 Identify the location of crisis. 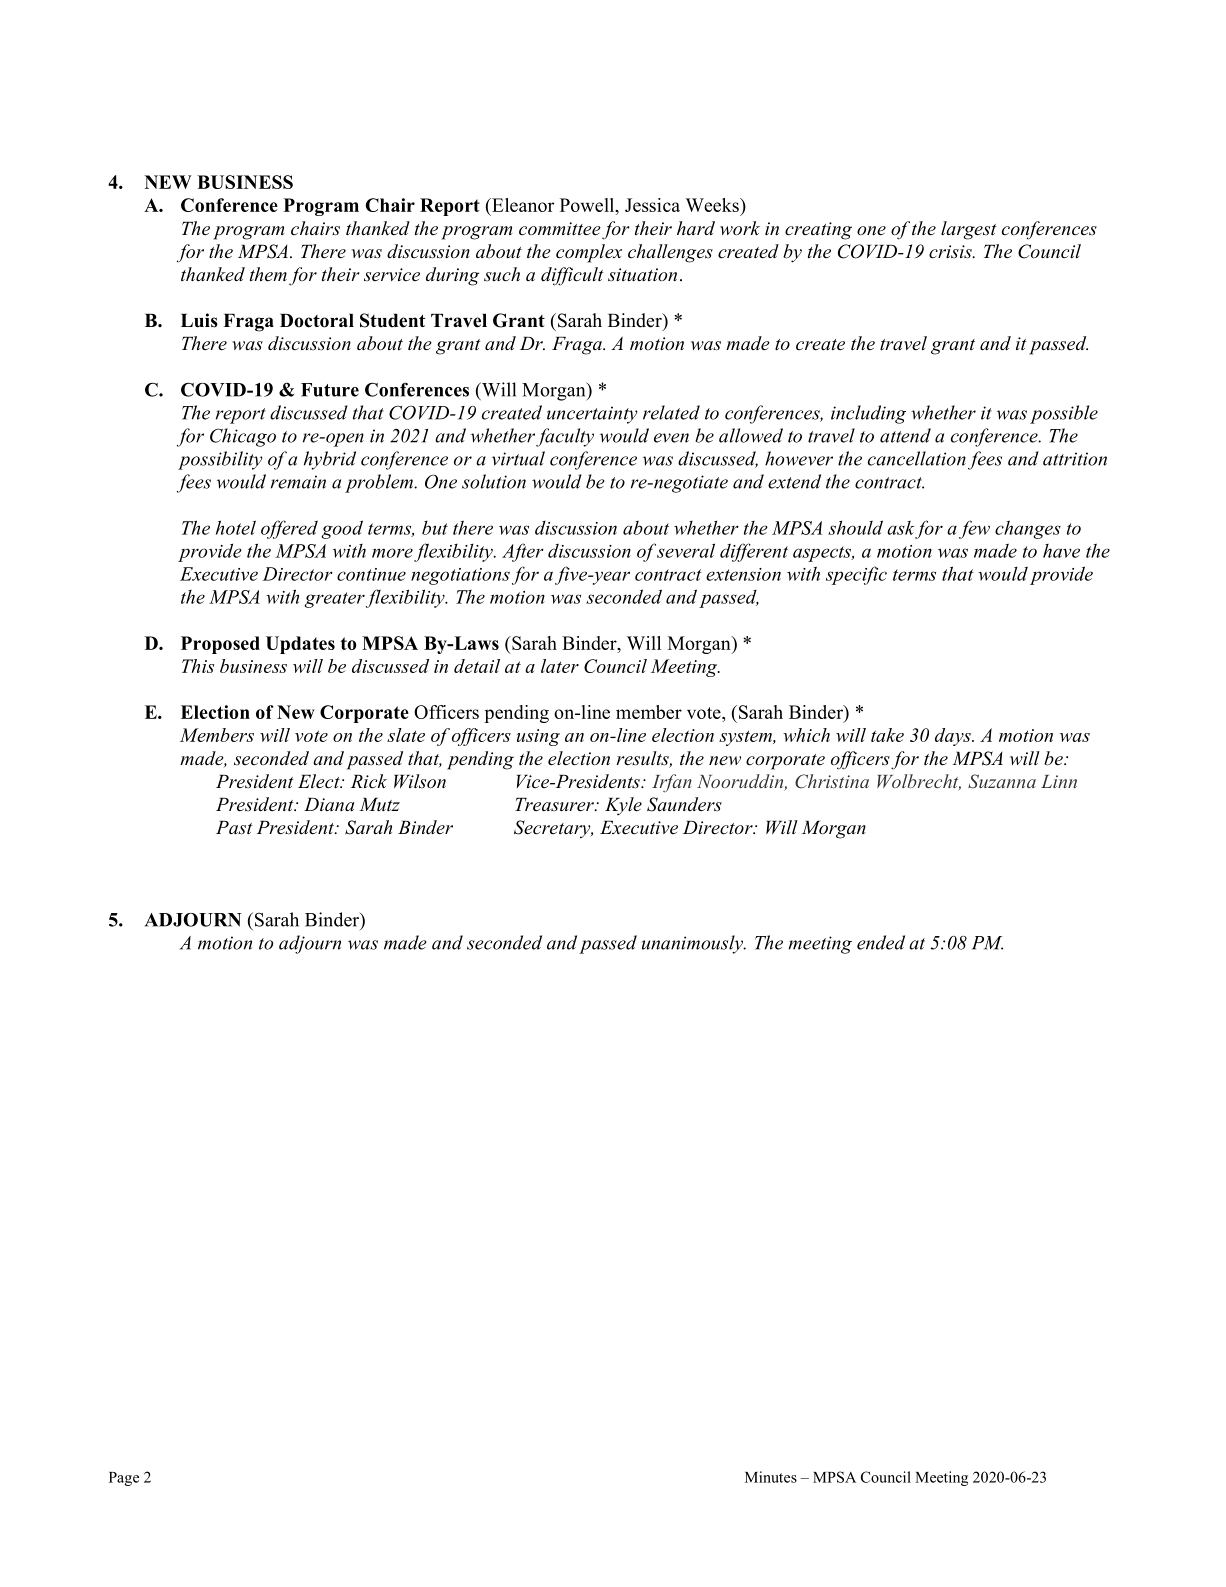
(951, 252).
